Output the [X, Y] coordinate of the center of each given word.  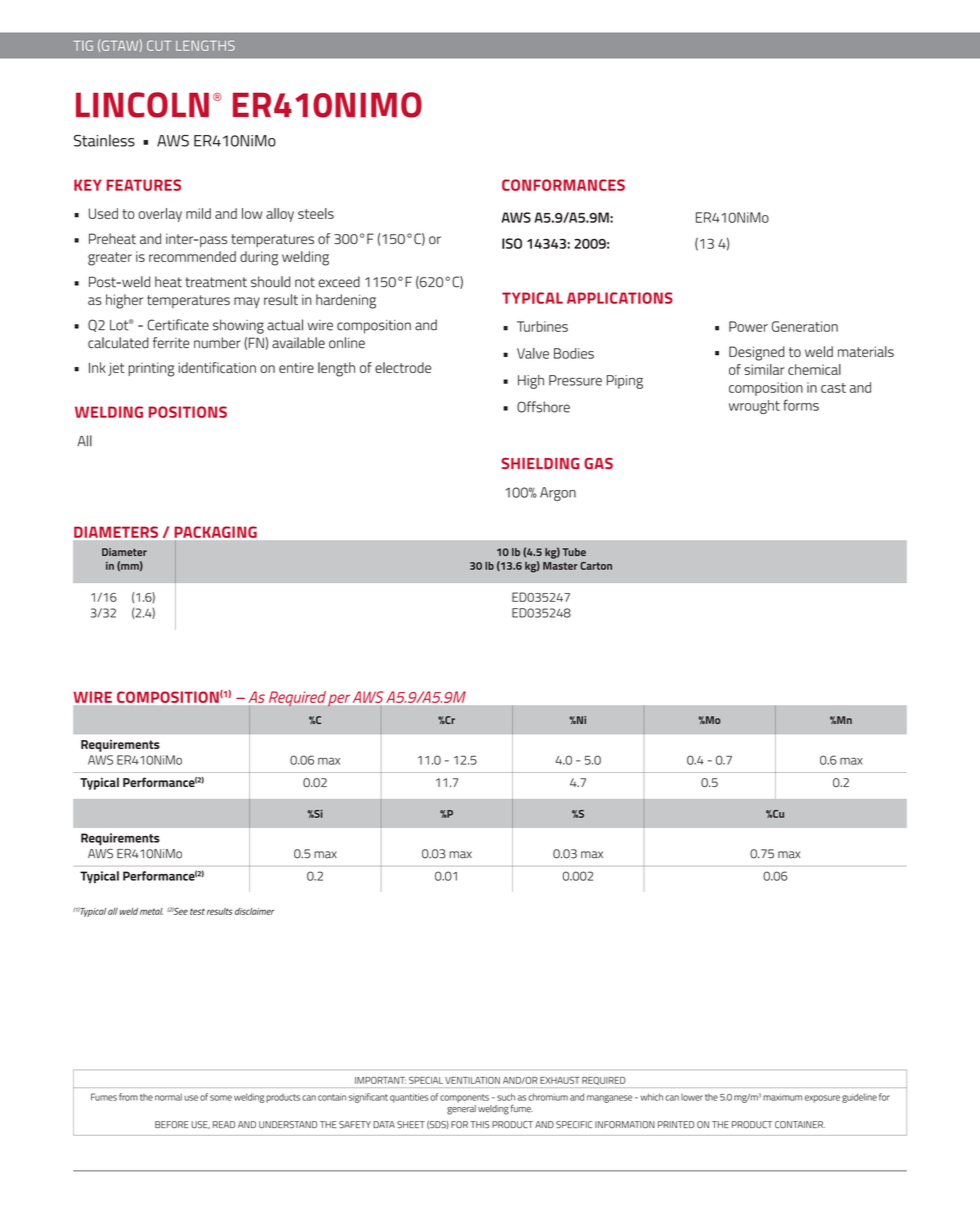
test [197, 911]
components [464, 1098]
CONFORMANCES [563, 185]
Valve [533, 353]
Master [560, 566]
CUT [159, 45]
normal [168, 1097]
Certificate [178, 325]
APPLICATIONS [620, 298]
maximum [782, 1098]
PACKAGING [216, 532]
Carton [596, 566]
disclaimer [254, 911]
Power [748, 326]
